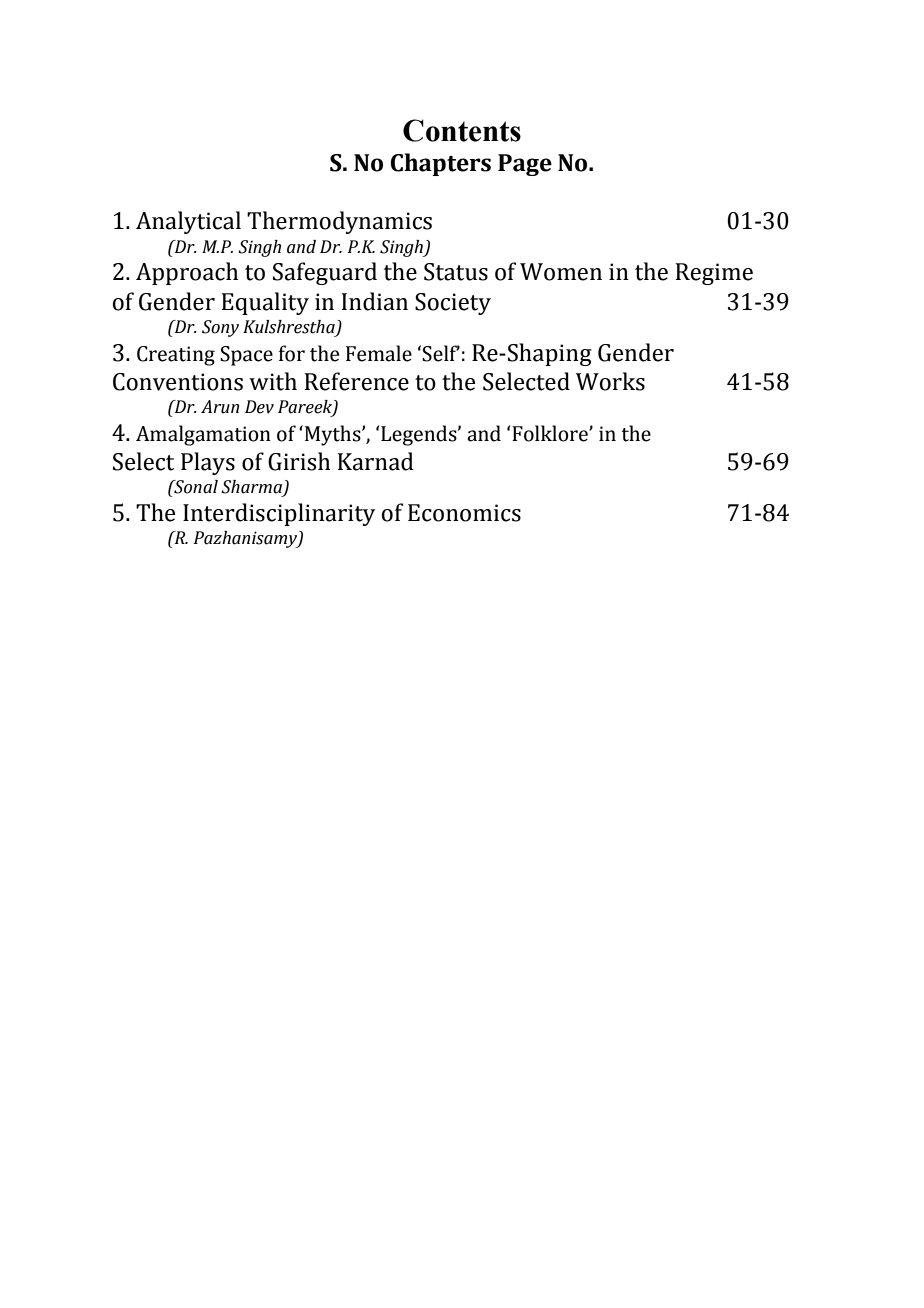 The height and width of the screenshot is (1308, 924). I want to click on Folklore, so click(551, 433).
